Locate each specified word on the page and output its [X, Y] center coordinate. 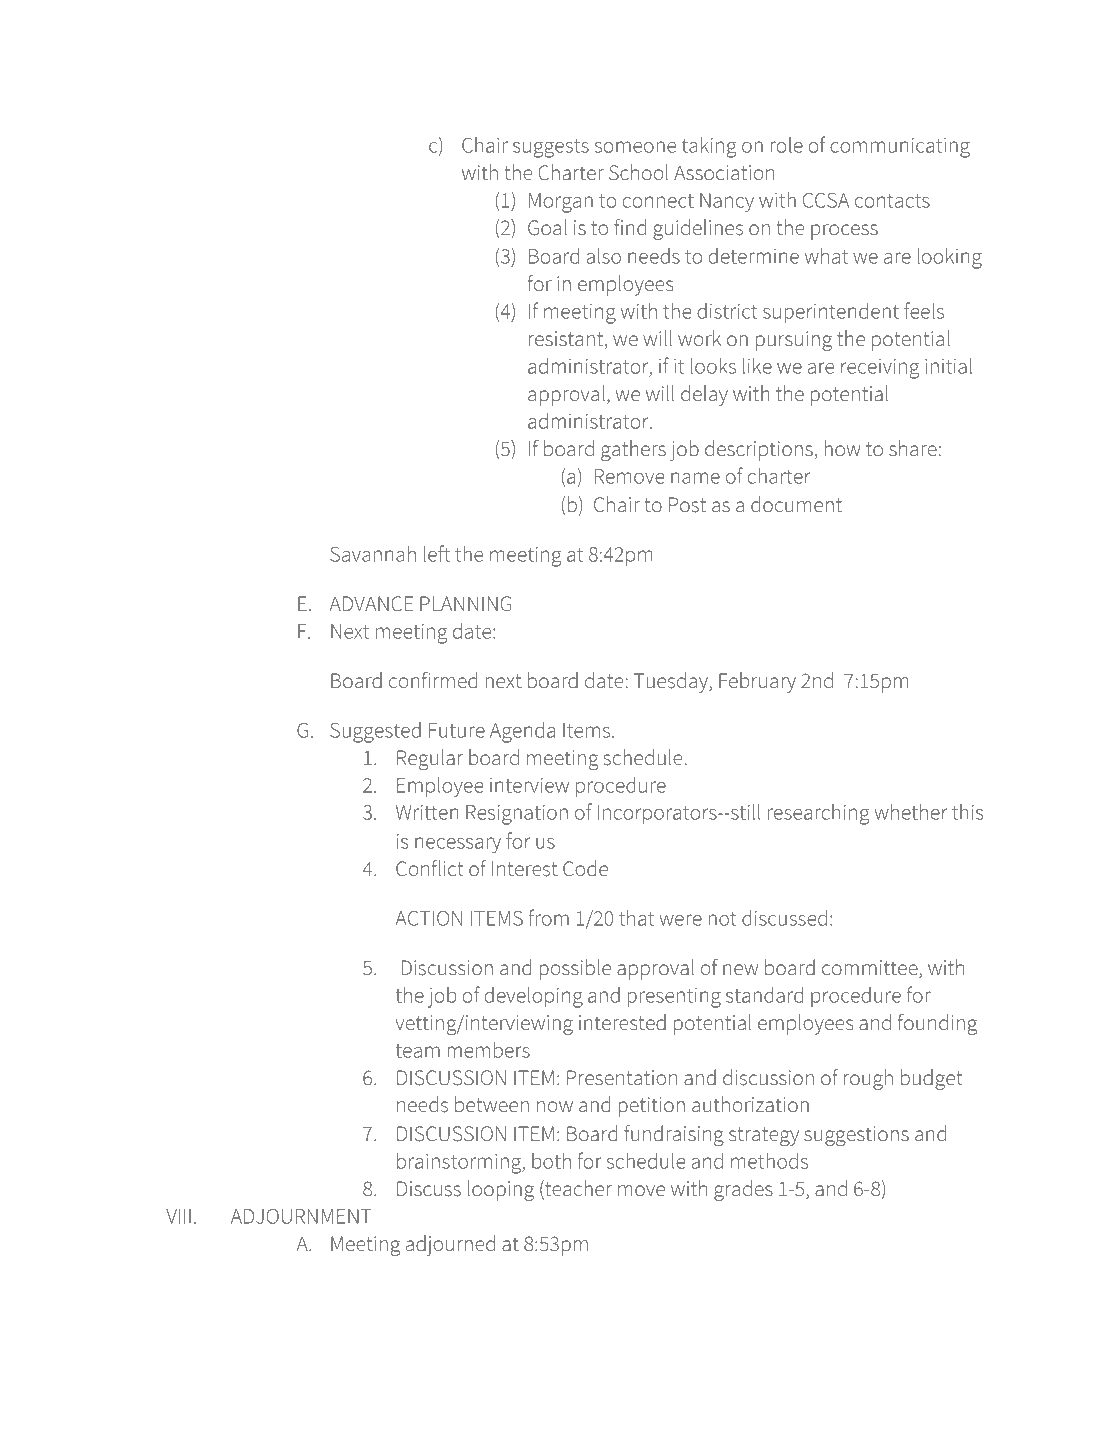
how [842, 448]
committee [871, 969]
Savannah [373, 553]
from [548, 917]
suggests [551, 148]
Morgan [561, 203]
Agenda [522, 732]
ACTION [428, 918]
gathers [633, 450]
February [757, 682]
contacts [892, 201]
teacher [577, 1189]
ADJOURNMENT [301, 1216]
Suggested [375, 732]
